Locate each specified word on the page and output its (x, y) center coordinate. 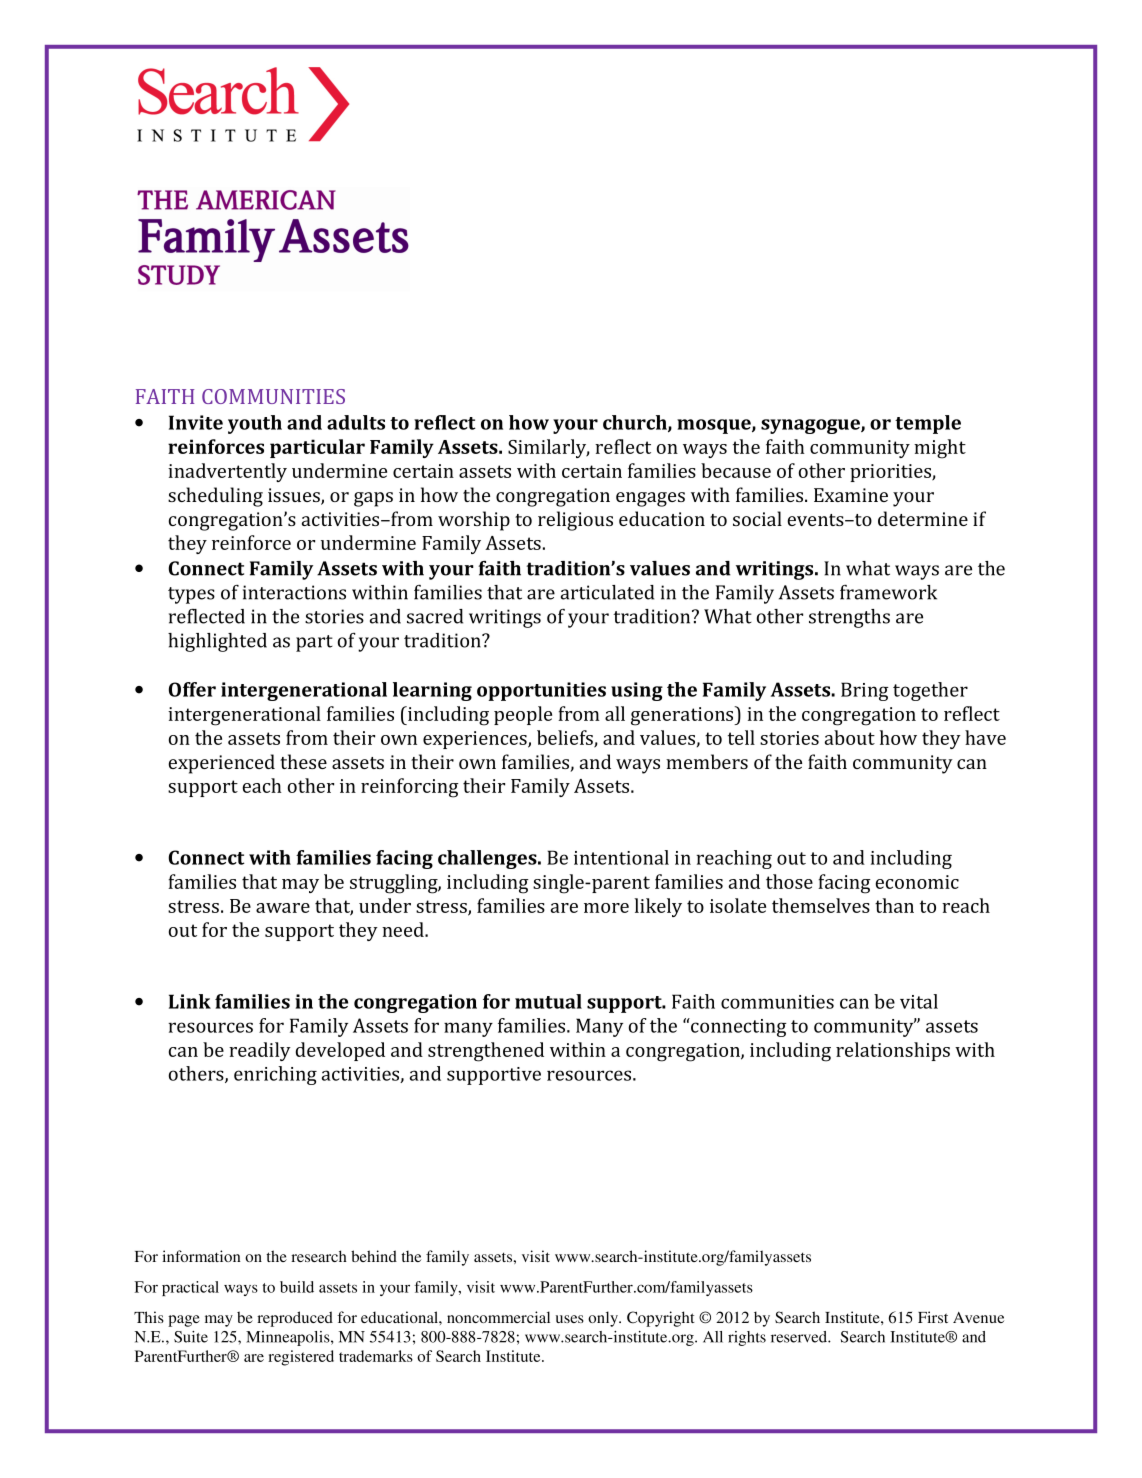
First (933, 1317)
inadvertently (227, 472)
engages (650, 499)
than (894, 905)
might (940, 449)
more (606, 908)
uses (570, 1319)
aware (283, 908)
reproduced (295, 1319)
